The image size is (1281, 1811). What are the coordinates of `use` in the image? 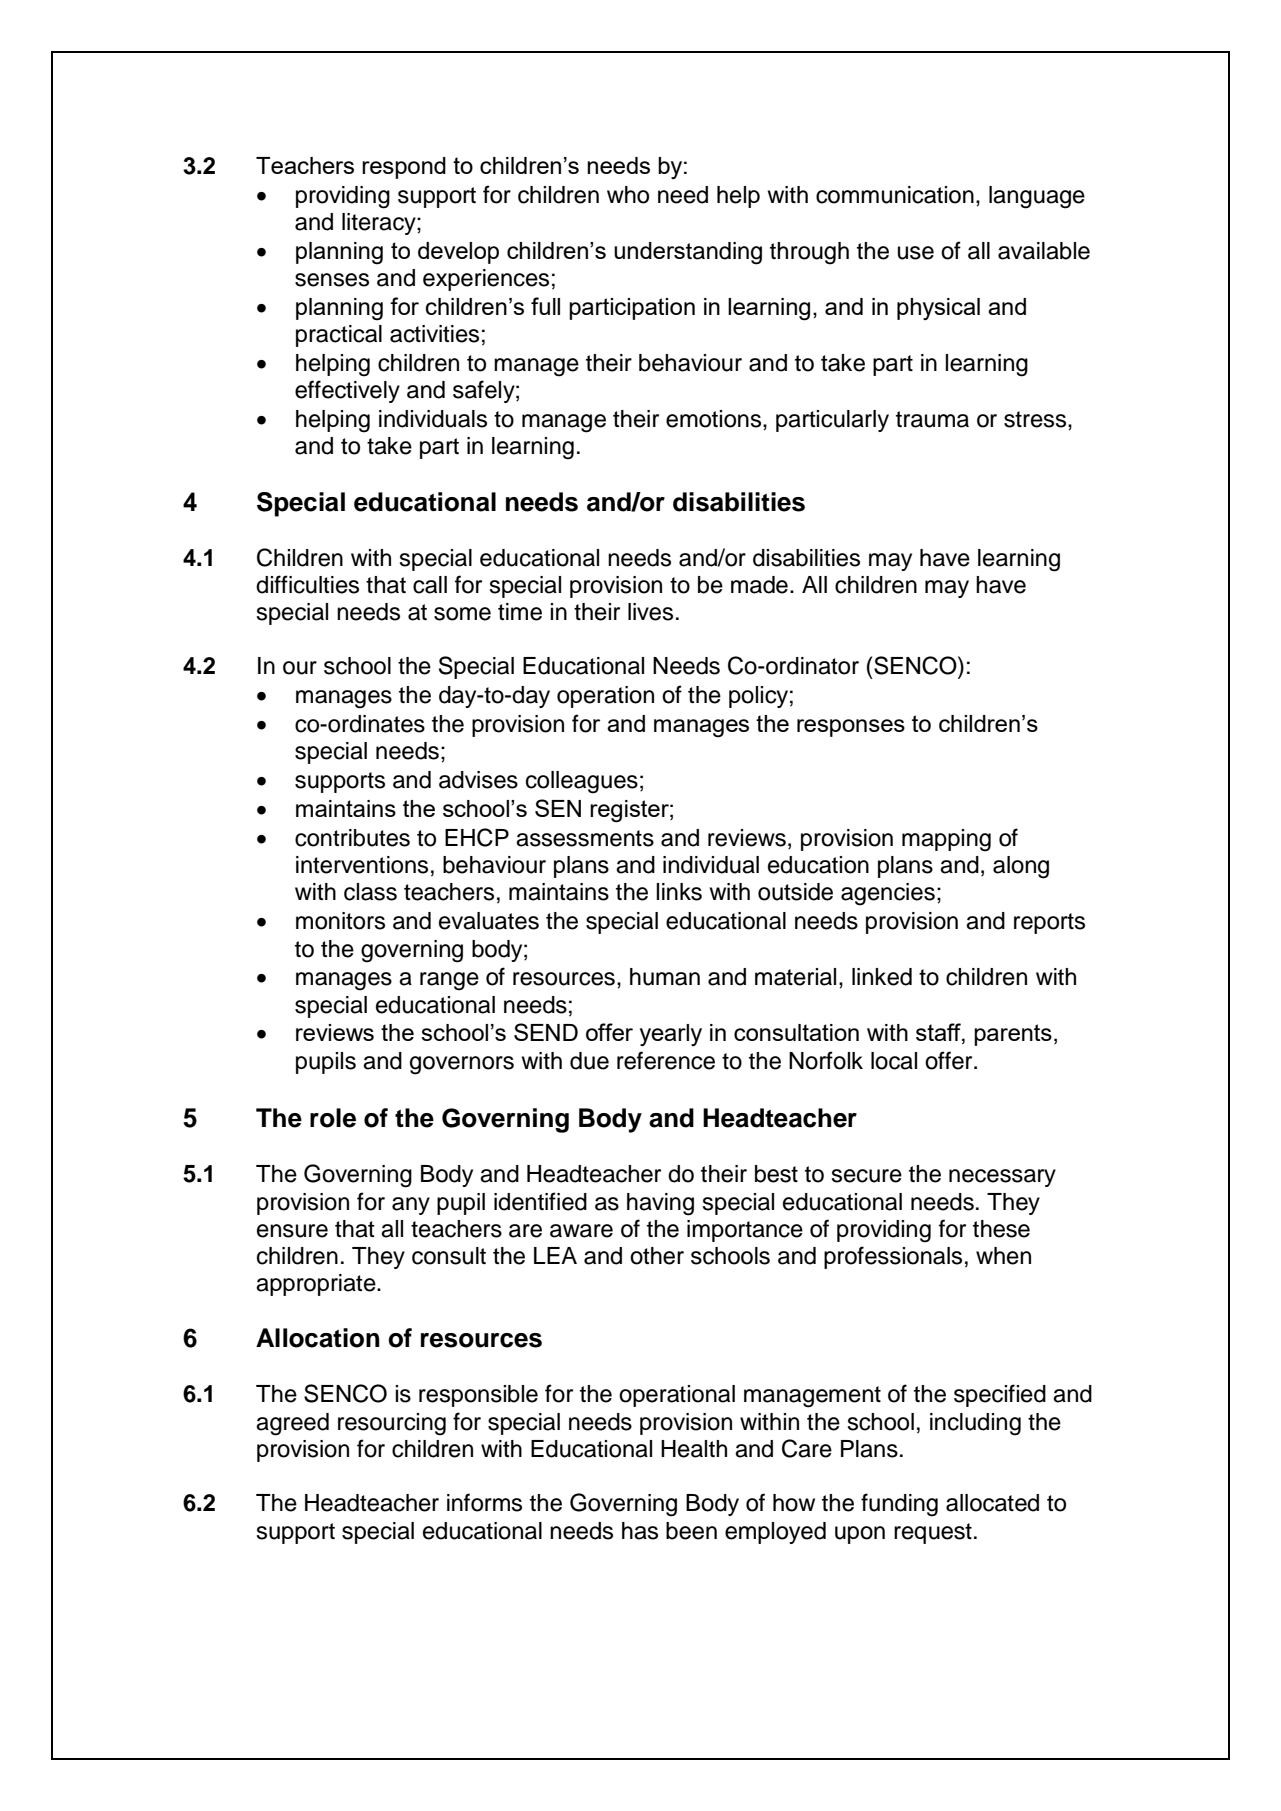 It's located at (916, 253).
